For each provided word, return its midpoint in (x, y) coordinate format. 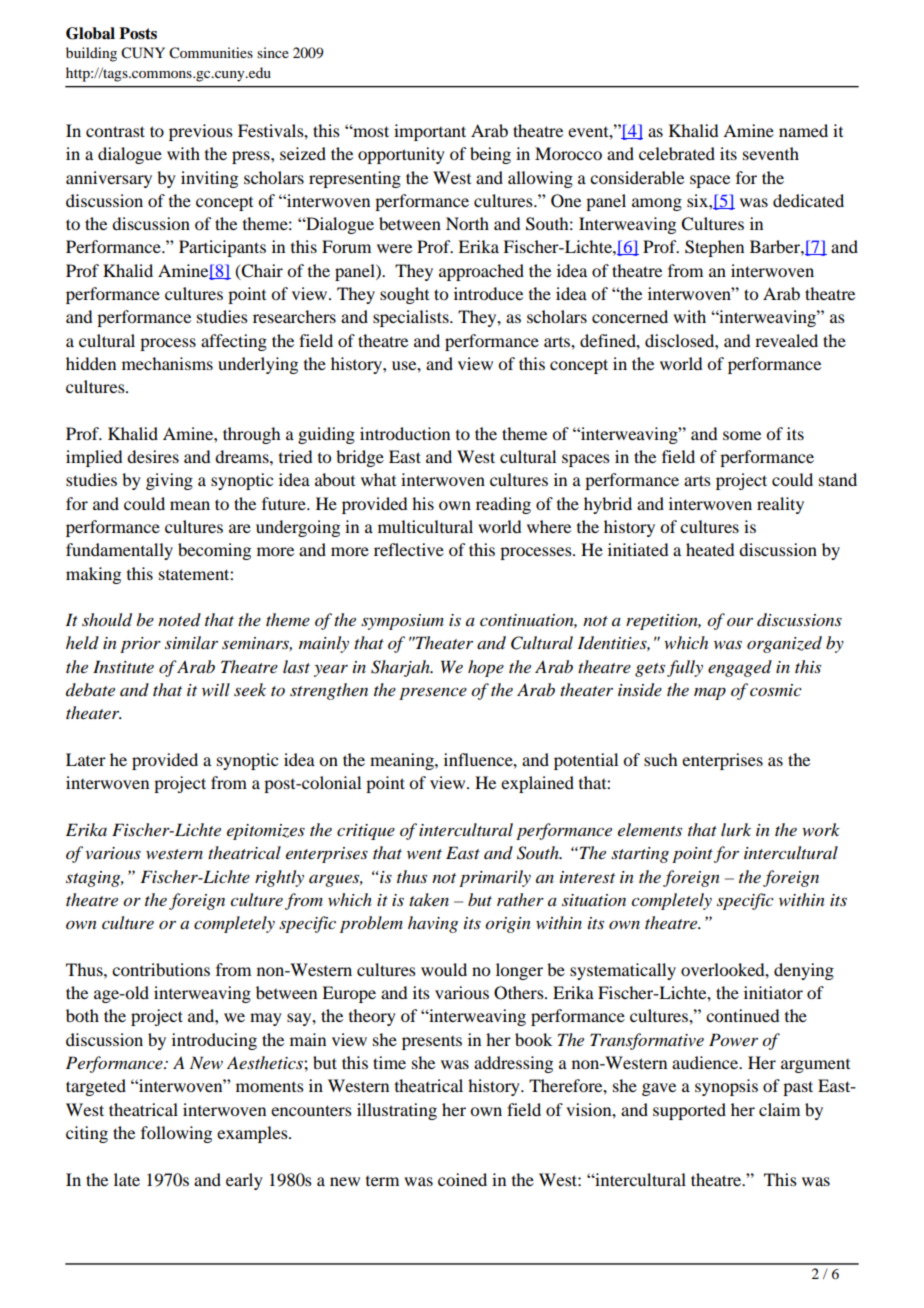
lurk (736, 829)
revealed (786, 340)
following (176, 1134)
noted (179, 619)
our (740, 621)
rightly (279, 878)
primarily (495, 878)
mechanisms (167, 363)
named (803, 130)
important (430, 132)
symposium (402, 622)
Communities (211, 53)
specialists (412, 318)
